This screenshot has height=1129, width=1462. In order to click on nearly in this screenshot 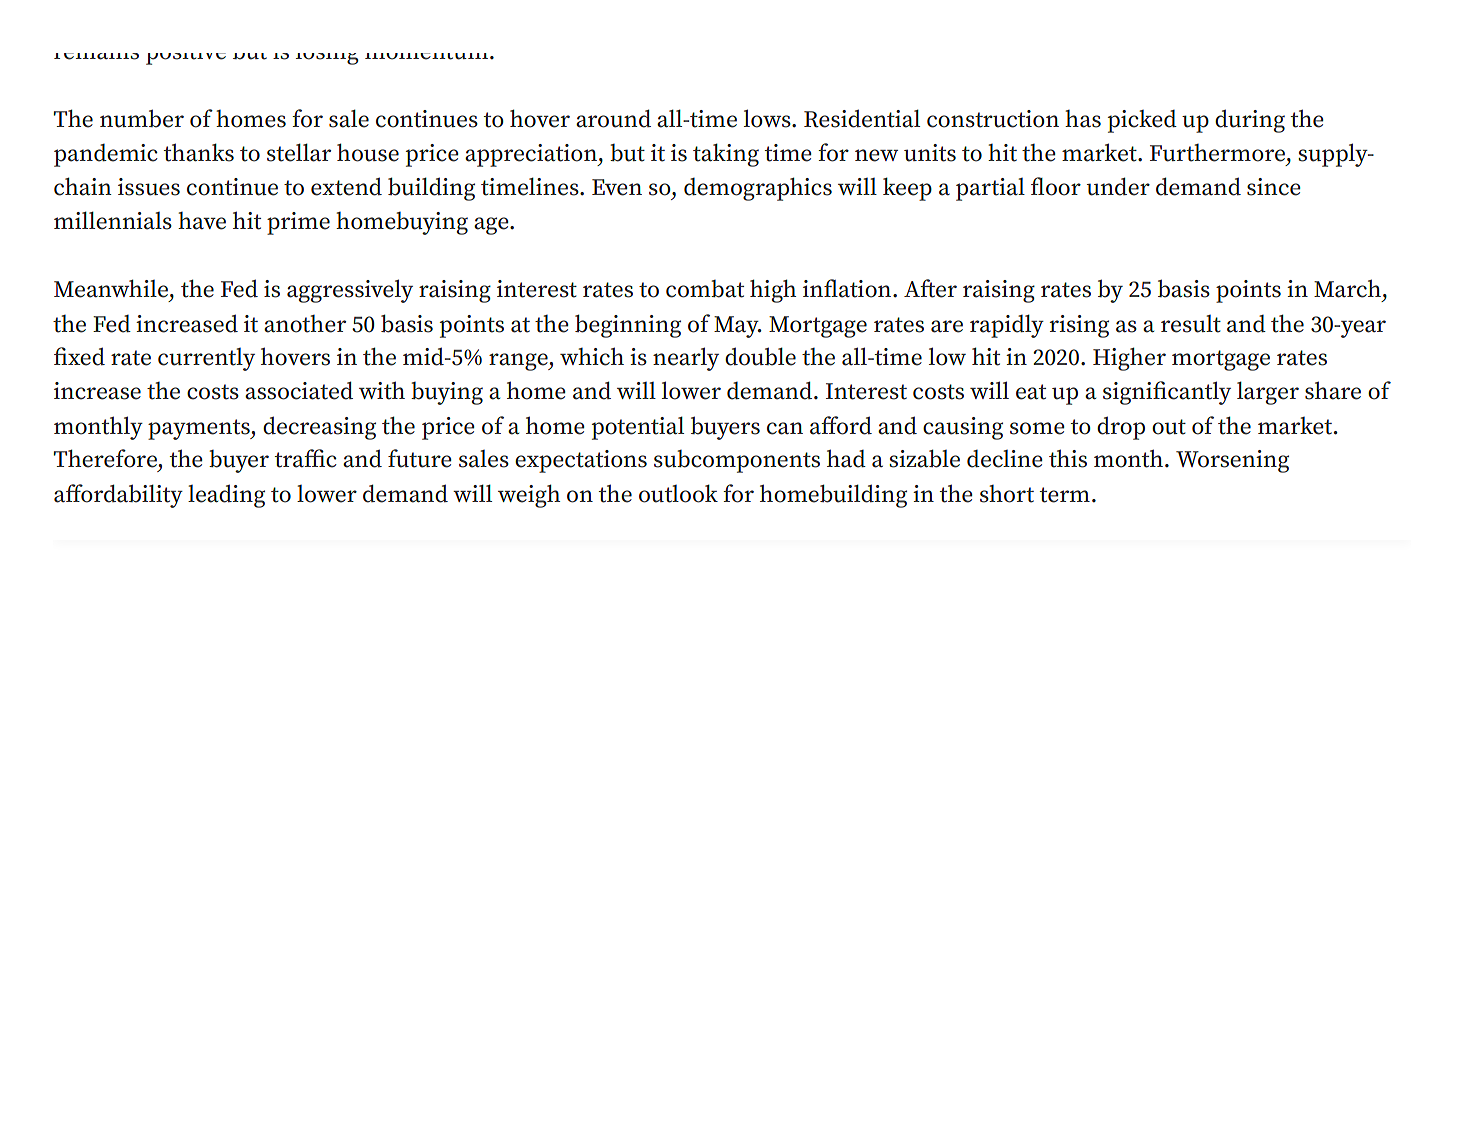, I will do `click(686, 359)`.
